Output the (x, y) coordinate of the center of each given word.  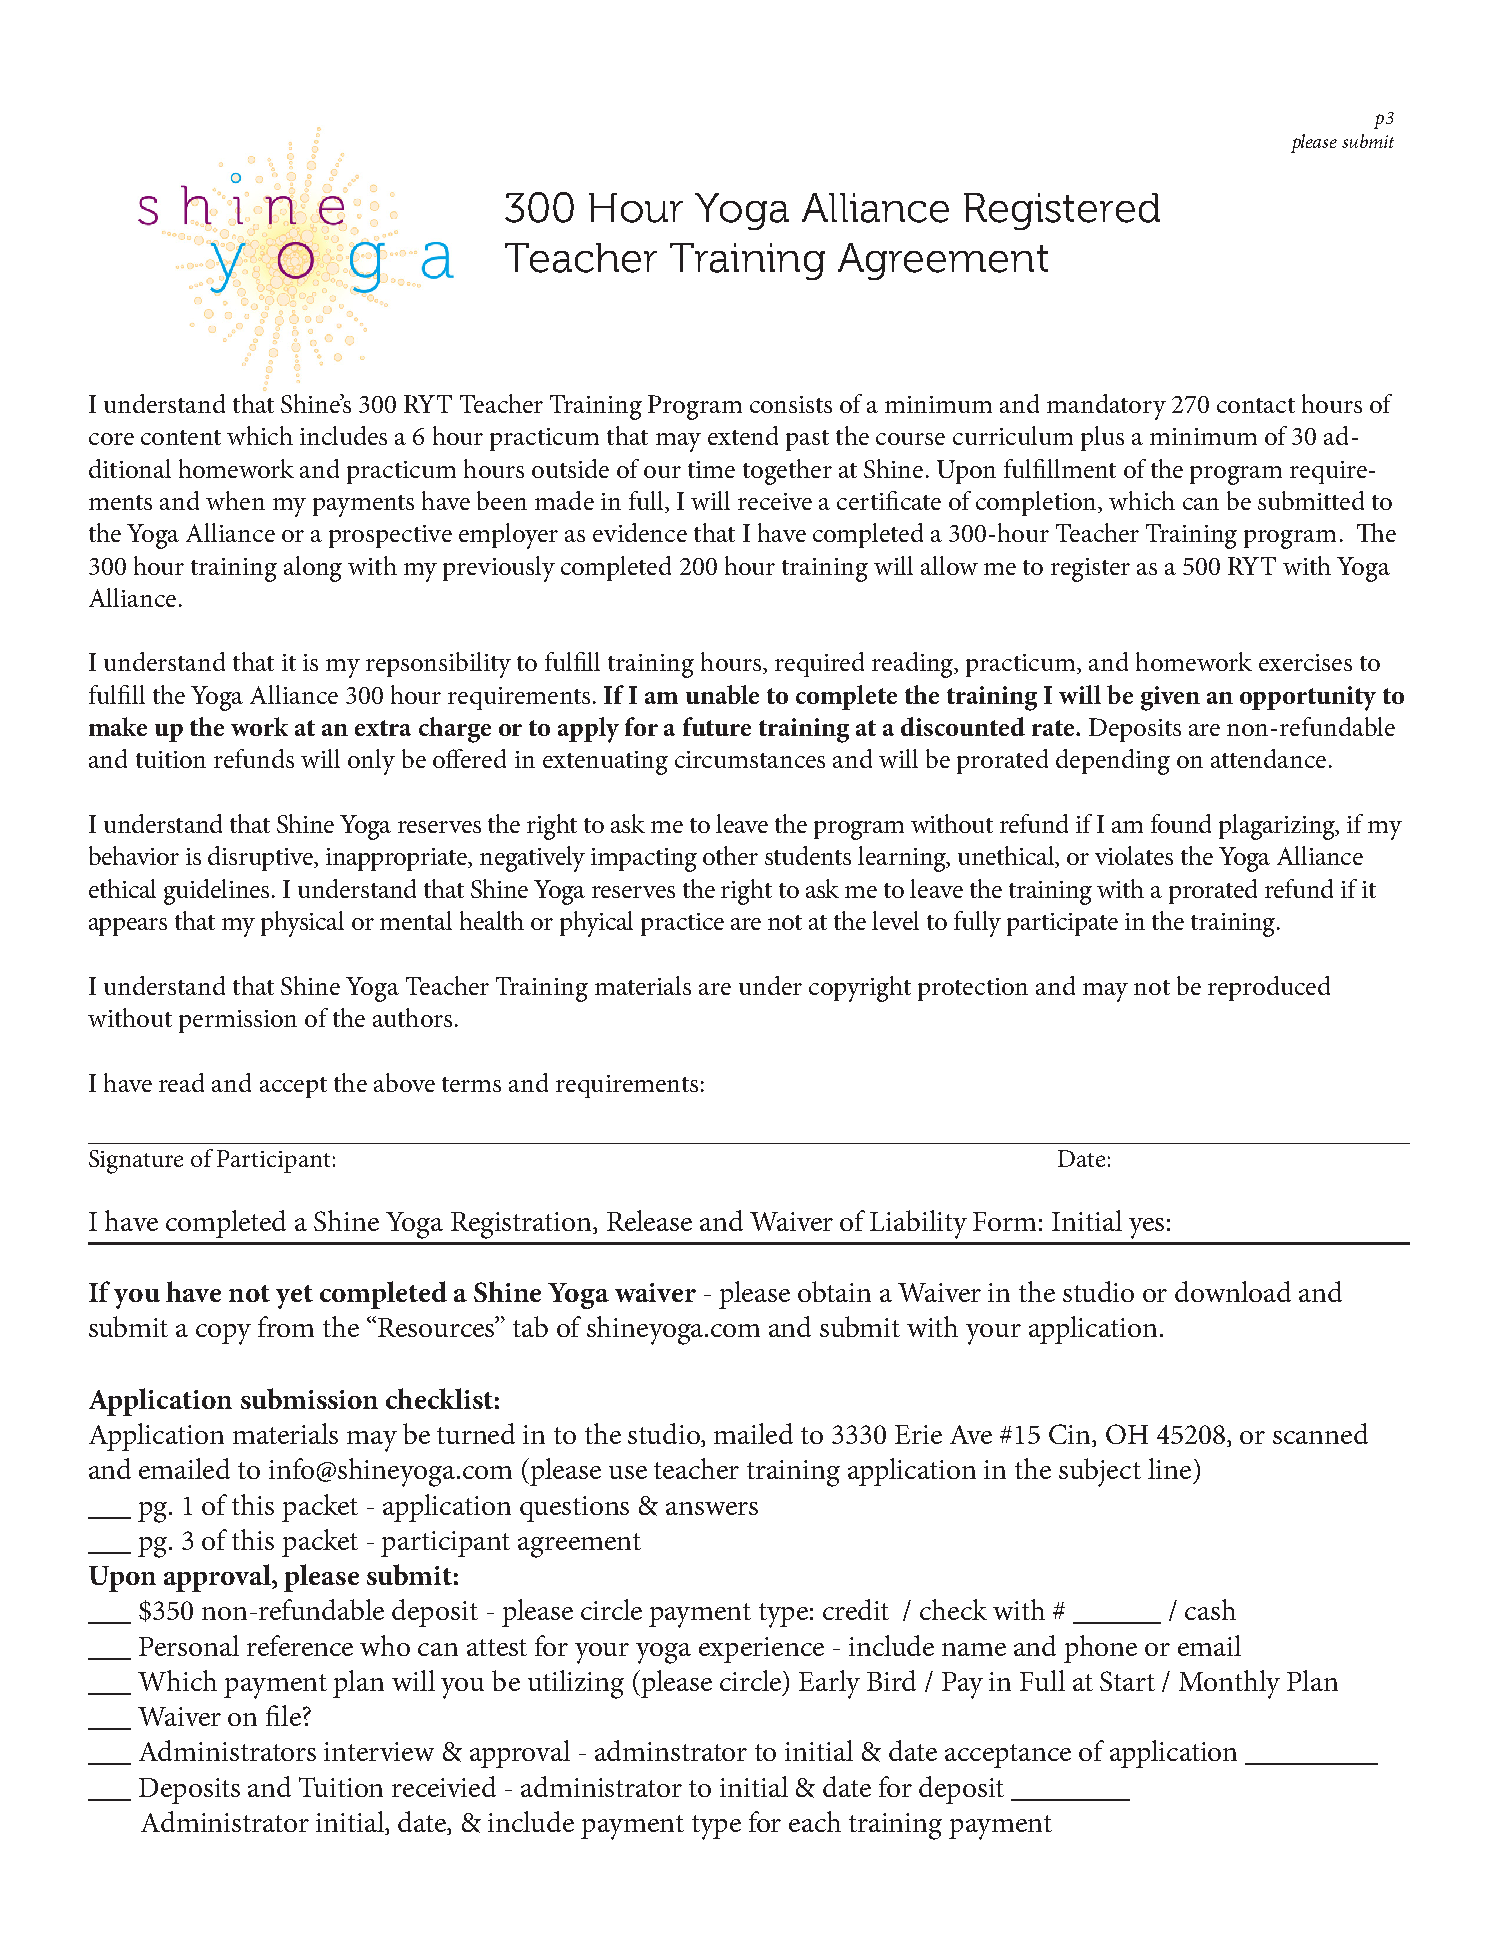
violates (1134, 855)
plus (1102, 438)
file (283, 1715)
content (181, 437)
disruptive (262, 858)
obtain (834, 1291)
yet (294, 1297)
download (1233, 1291)
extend (743, 435)
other (730, 855)
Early (829, 1684)
